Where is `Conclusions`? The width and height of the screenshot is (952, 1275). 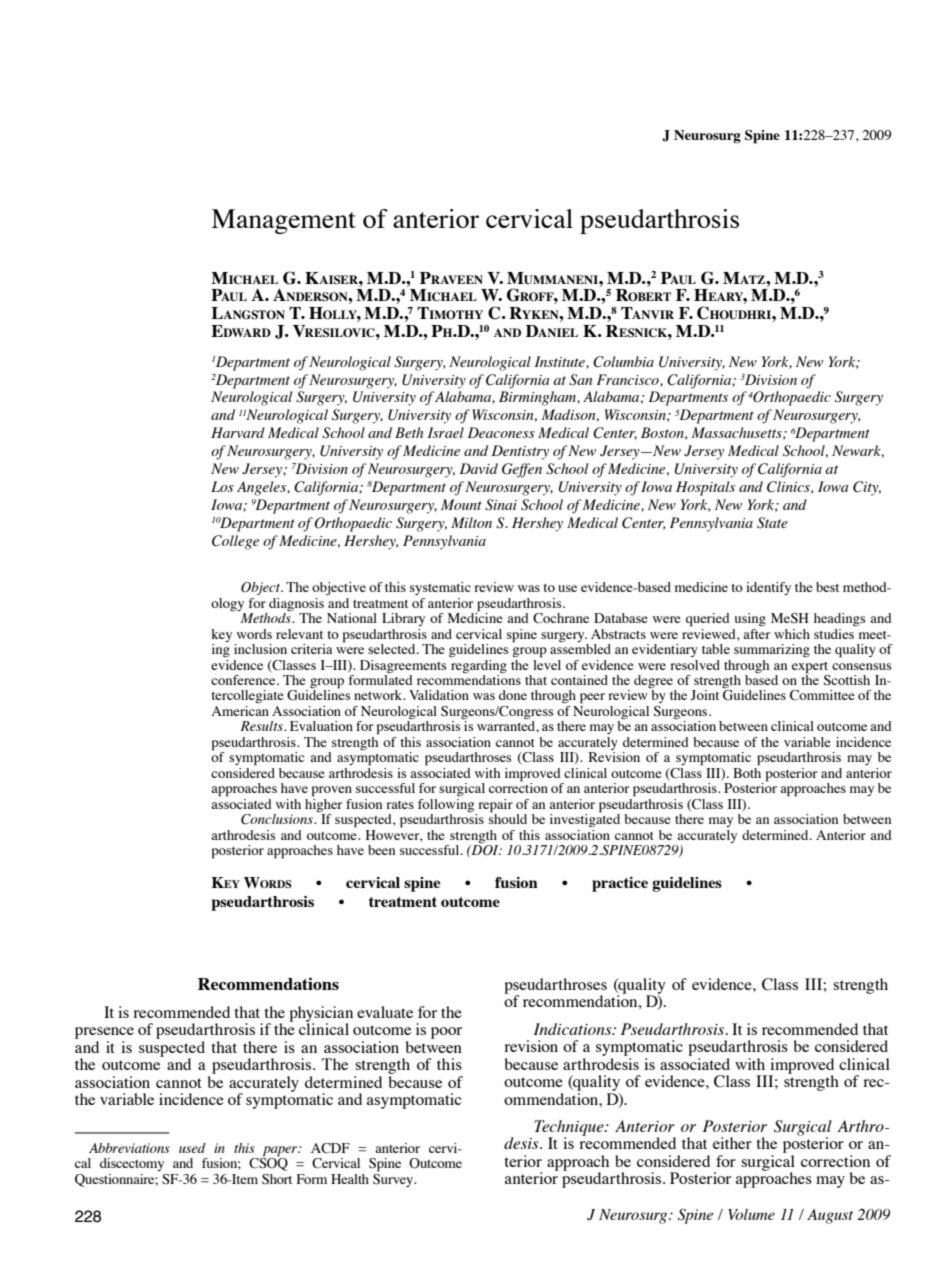 Conclusions is located at coordinates (278, 819).
